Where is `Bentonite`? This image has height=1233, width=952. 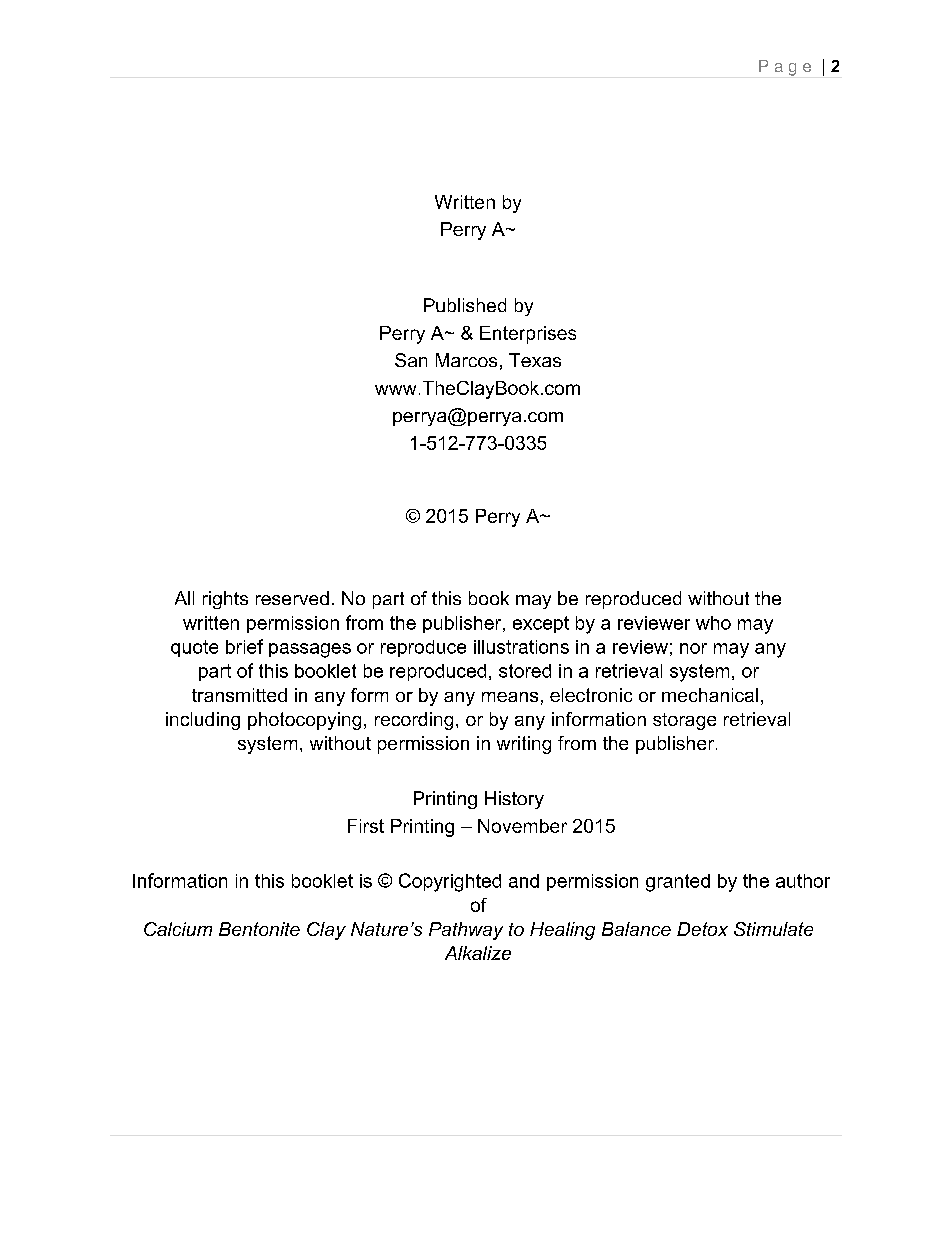
Bentonite is located at coordinates (259, 929).
